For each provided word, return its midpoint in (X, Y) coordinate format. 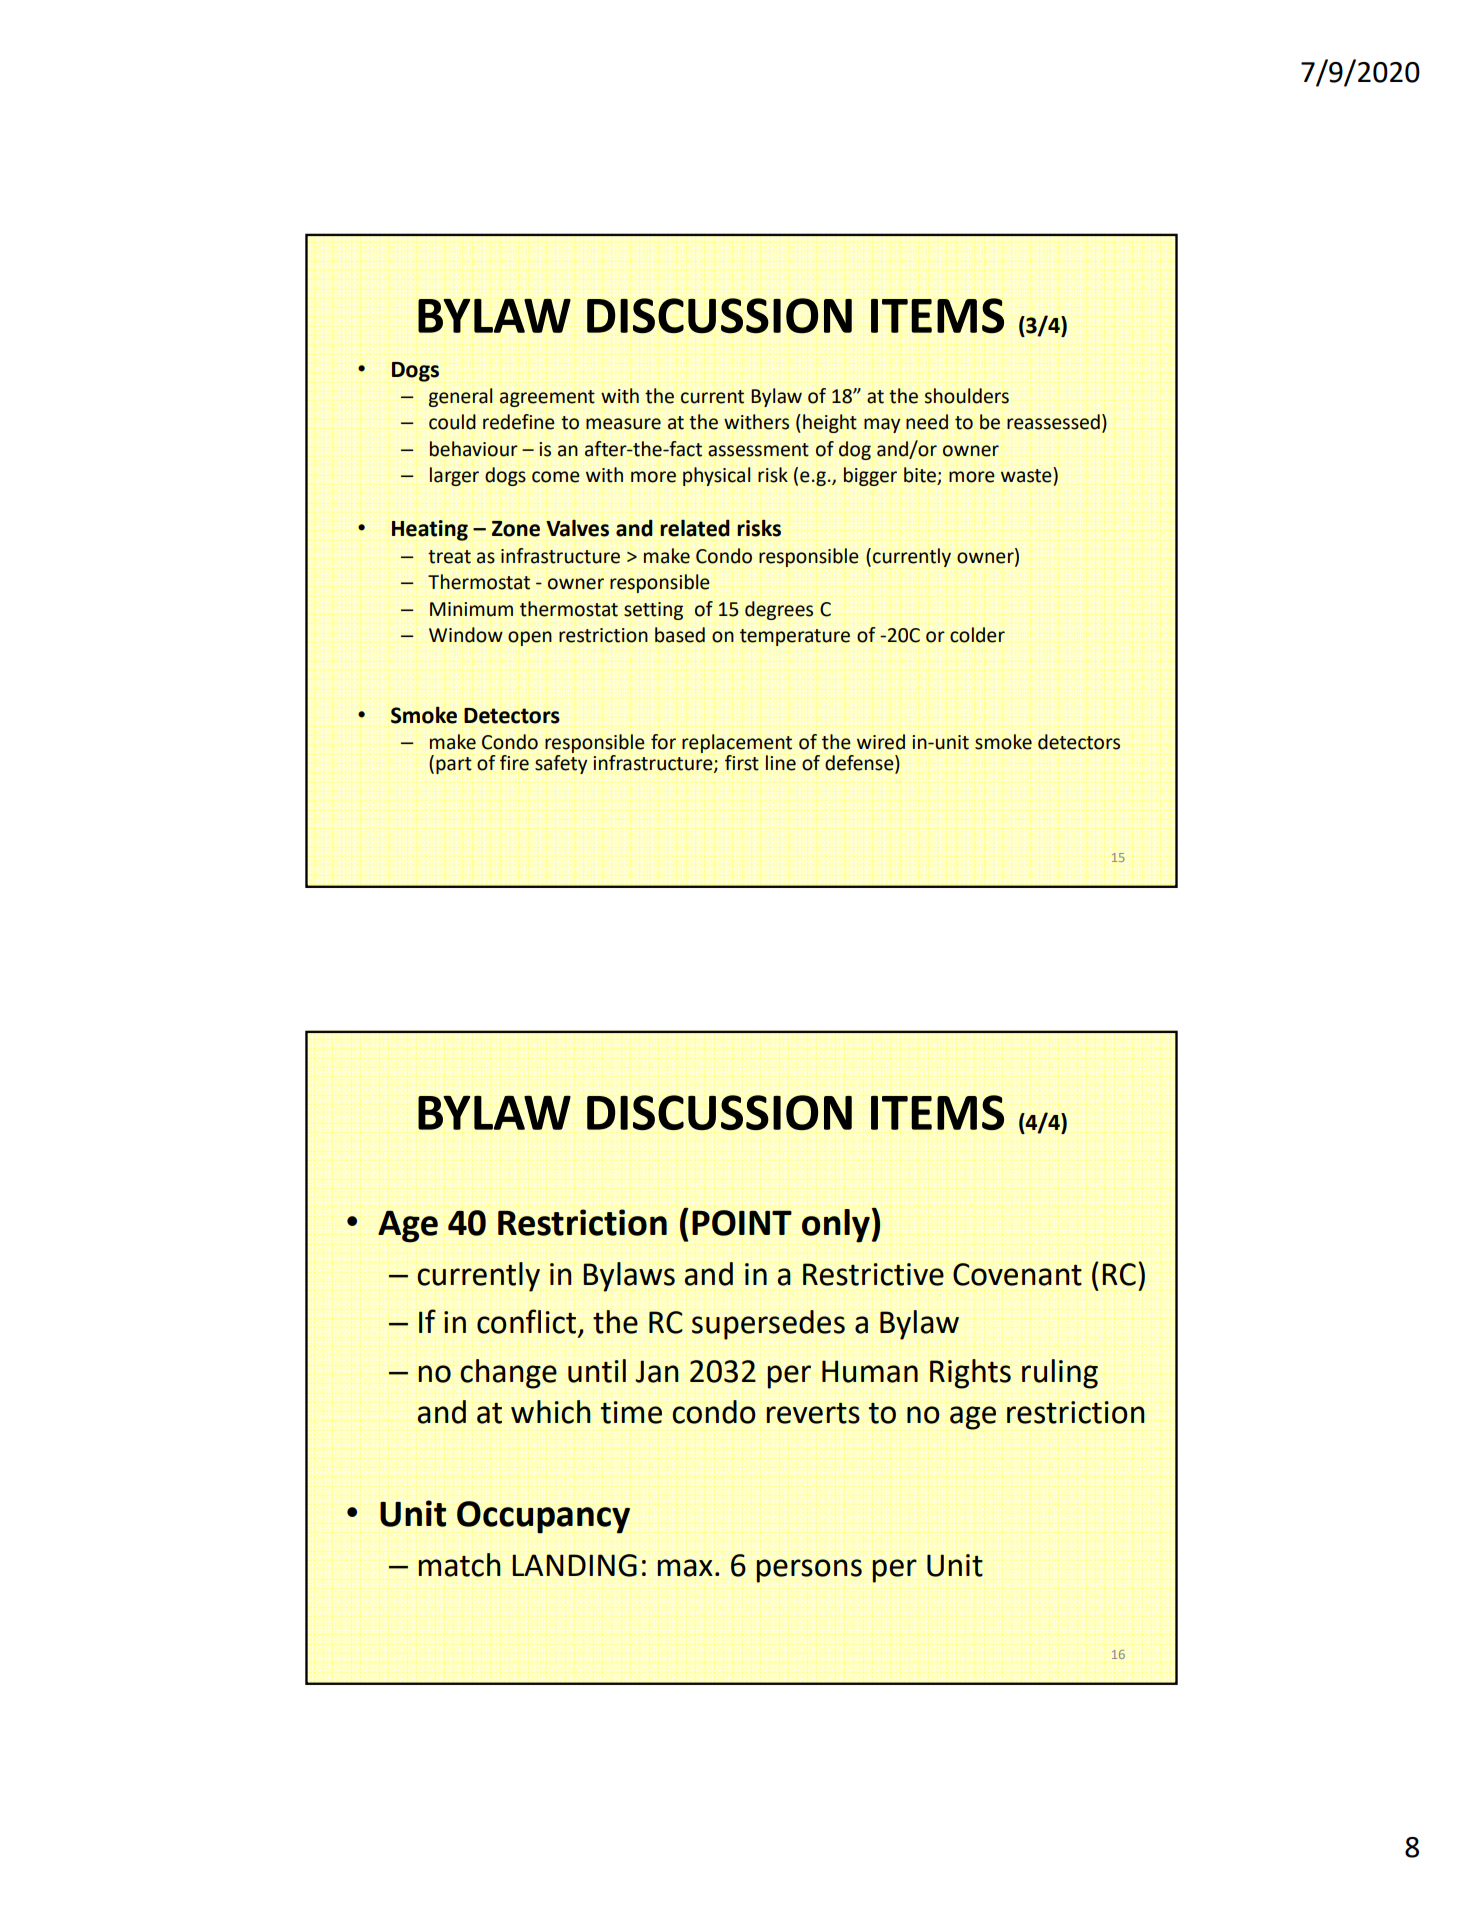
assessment (758, 450)
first (742, 763)
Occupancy (543, 1517)
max (685, 1568)
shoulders (967, 396)
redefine (519, 422)
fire (514, 763)
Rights (970, 1374)
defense (860, 764)
